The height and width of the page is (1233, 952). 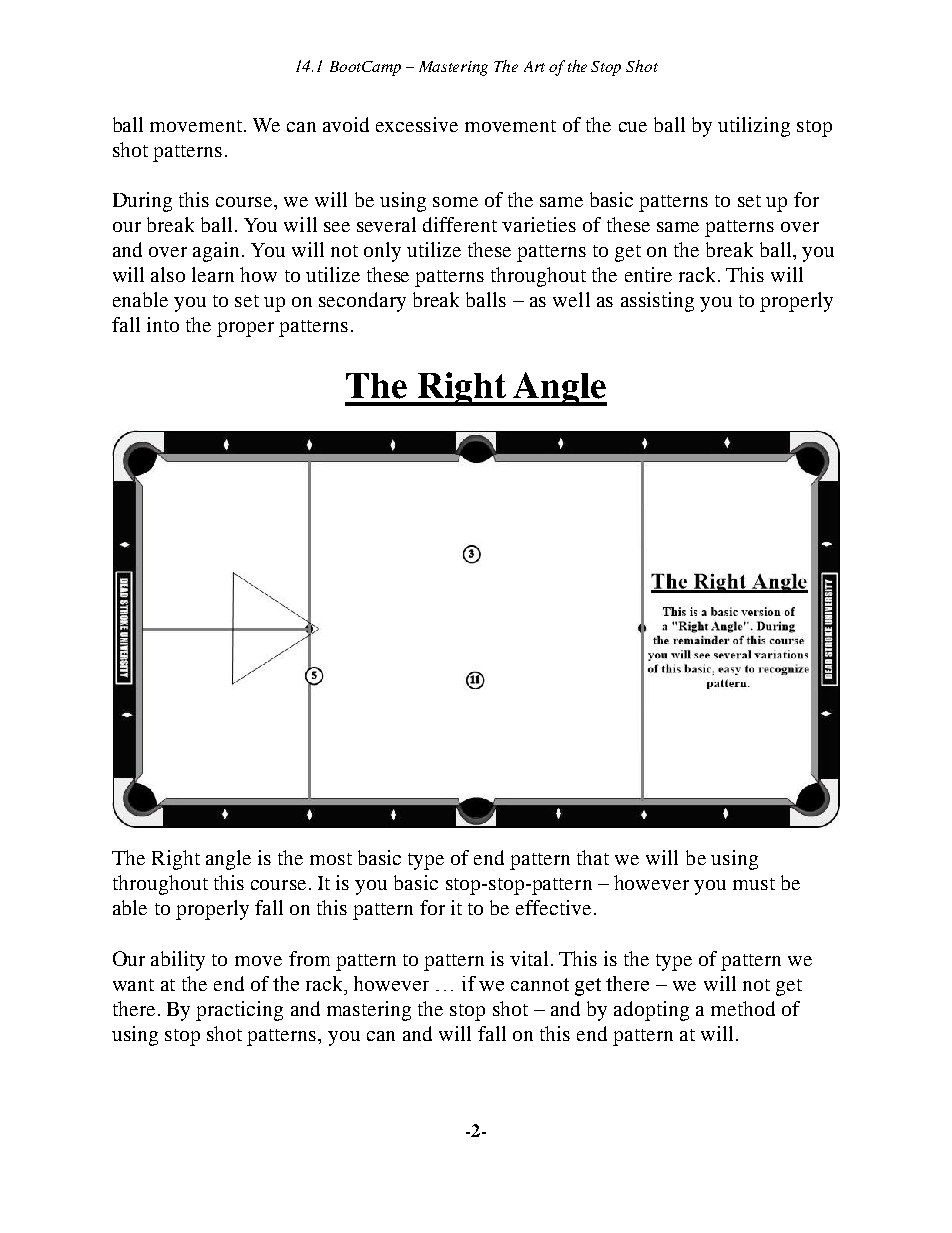 I want to click on that, so click(x=593, y=857).
